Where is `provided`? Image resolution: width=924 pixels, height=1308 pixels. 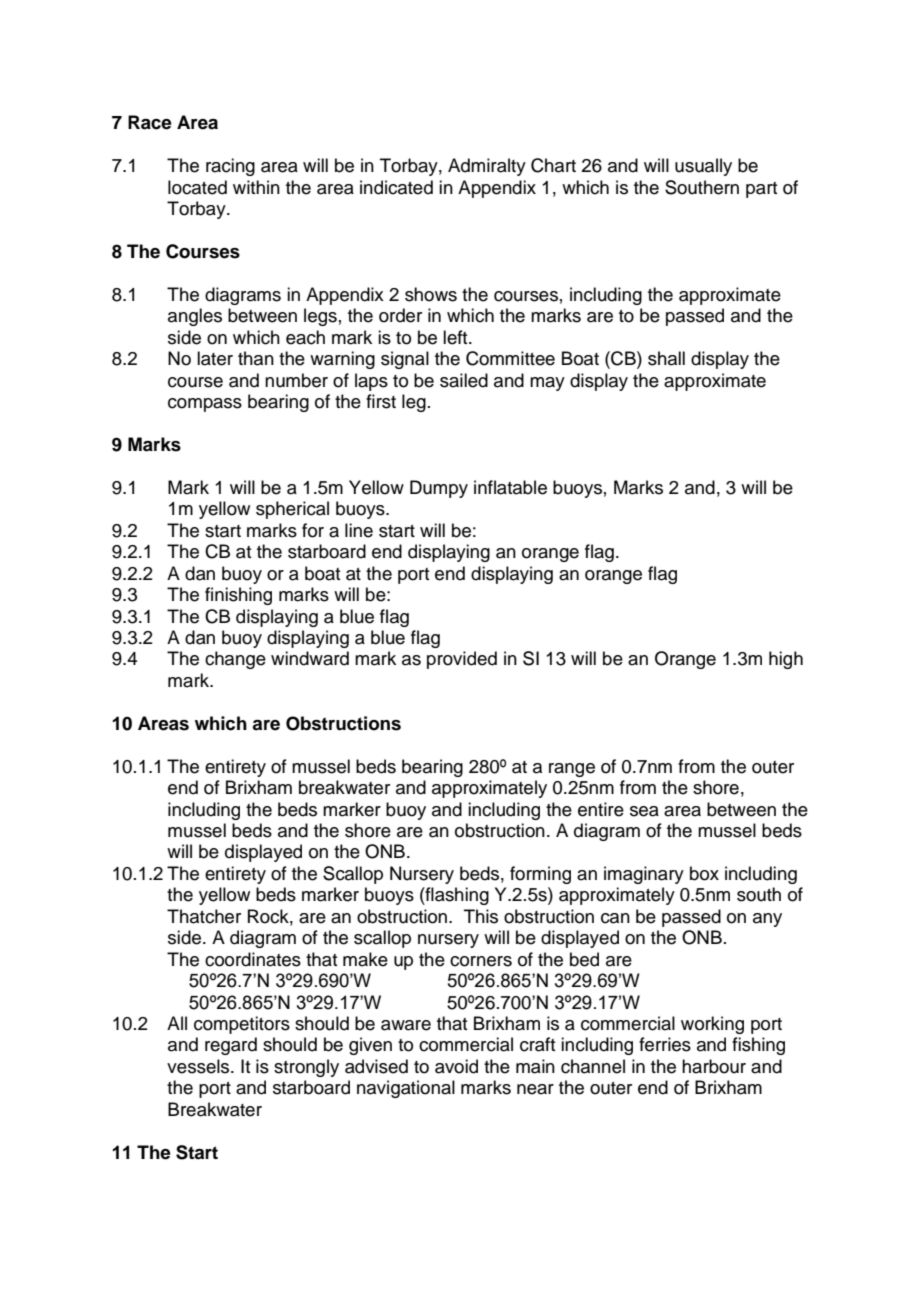 provided is located at coordinates (462, 660).
